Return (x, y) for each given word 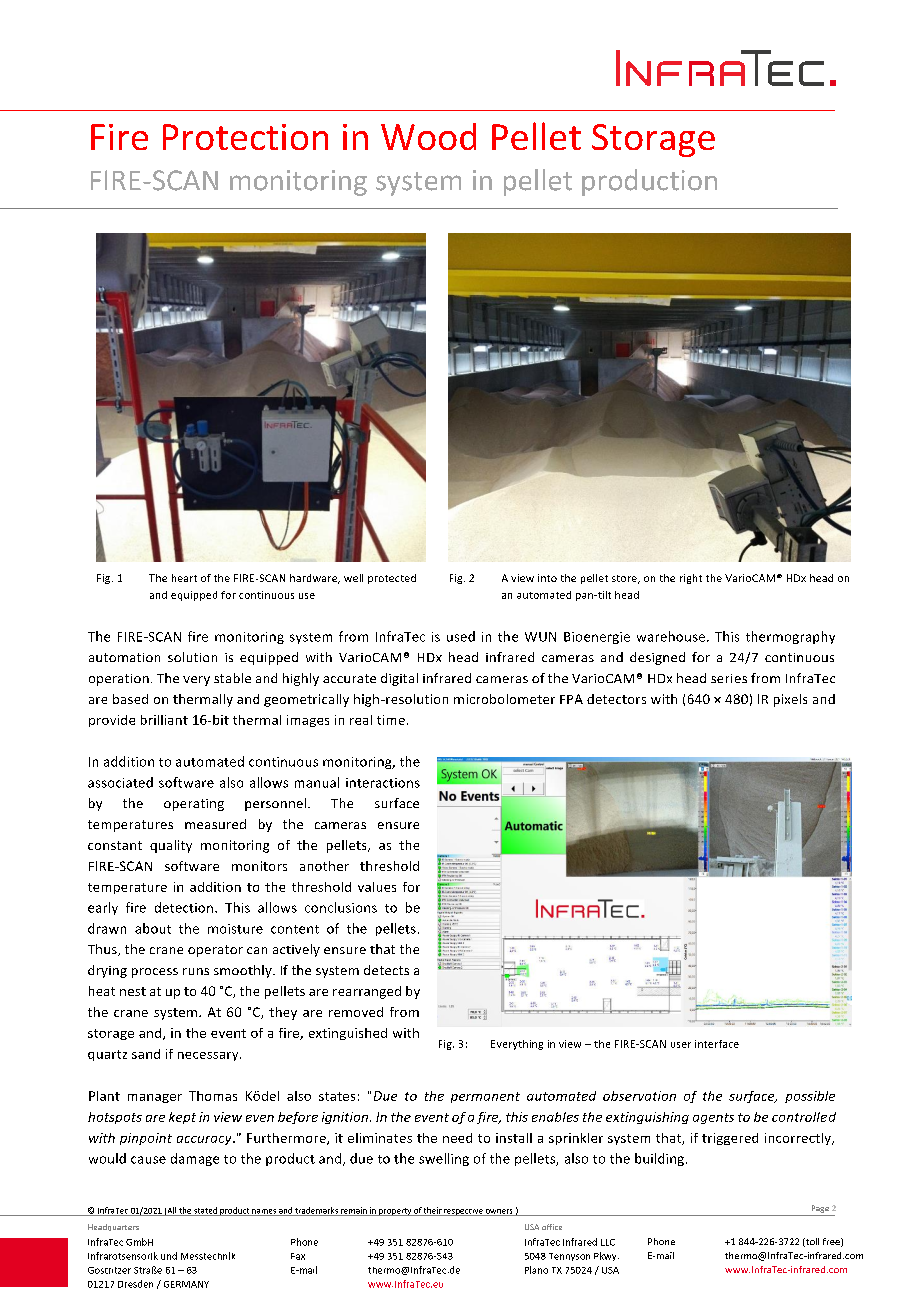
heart (184, 578)
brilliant (164, 720)
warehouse (672, 636)
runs (196, 971)
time (391, 720)
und (169, 1256)
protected (392, 579)
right (691, 579)
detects (386, 970)
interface (717, 1044)
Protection (245, 137)
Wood (428, 136)
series (729, 678)
